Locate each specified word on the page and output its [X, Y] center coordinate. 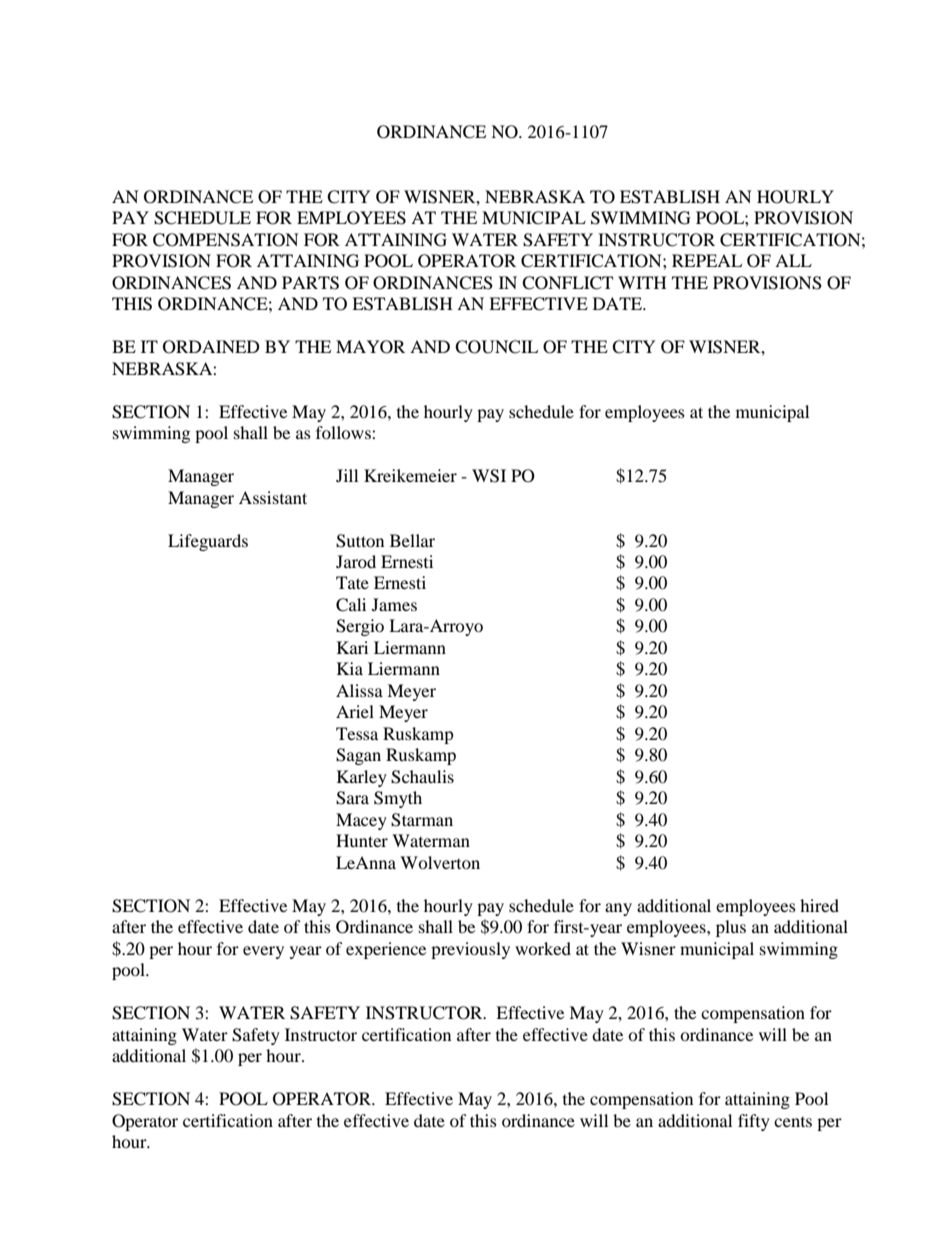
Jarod [356, 561]
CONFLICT [567, 283]
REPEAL [707, 260]
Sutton [360, 541]
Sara [352, 798]
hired [819, 905]
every [263, 952]
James [394, 604]
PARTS [310, 283]
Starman [422, 820]
